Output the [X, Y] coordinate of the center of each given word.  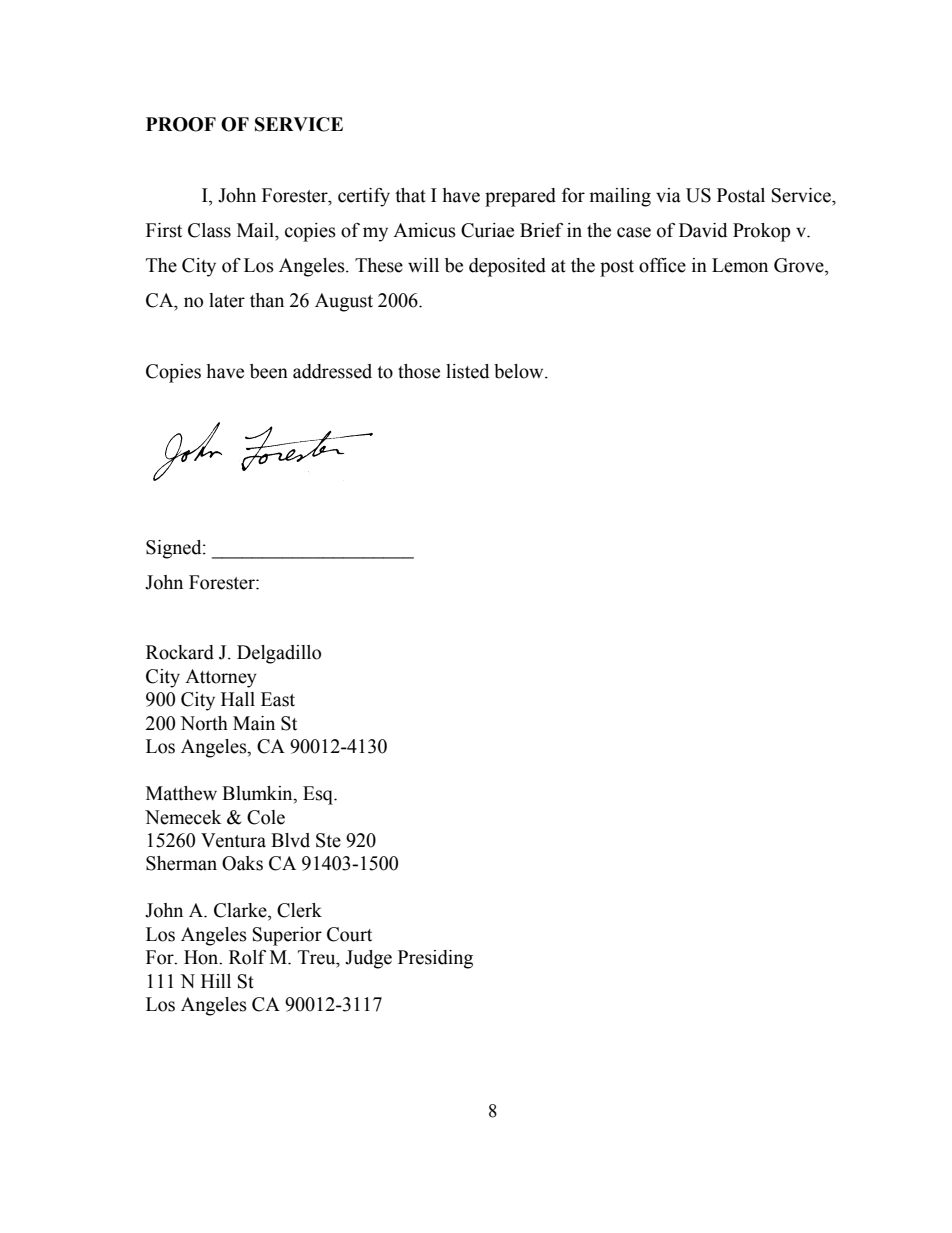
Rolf [247, 957]
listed [467, 371]
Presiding [435, 959]
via [668, 195]
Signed [175, 549]
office [662, 265]
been [269, 371]
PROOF [181, 124]
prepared [520, 197]
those [419, 371]
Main [254, 723]
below [520, 371]
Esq [319, 795]
